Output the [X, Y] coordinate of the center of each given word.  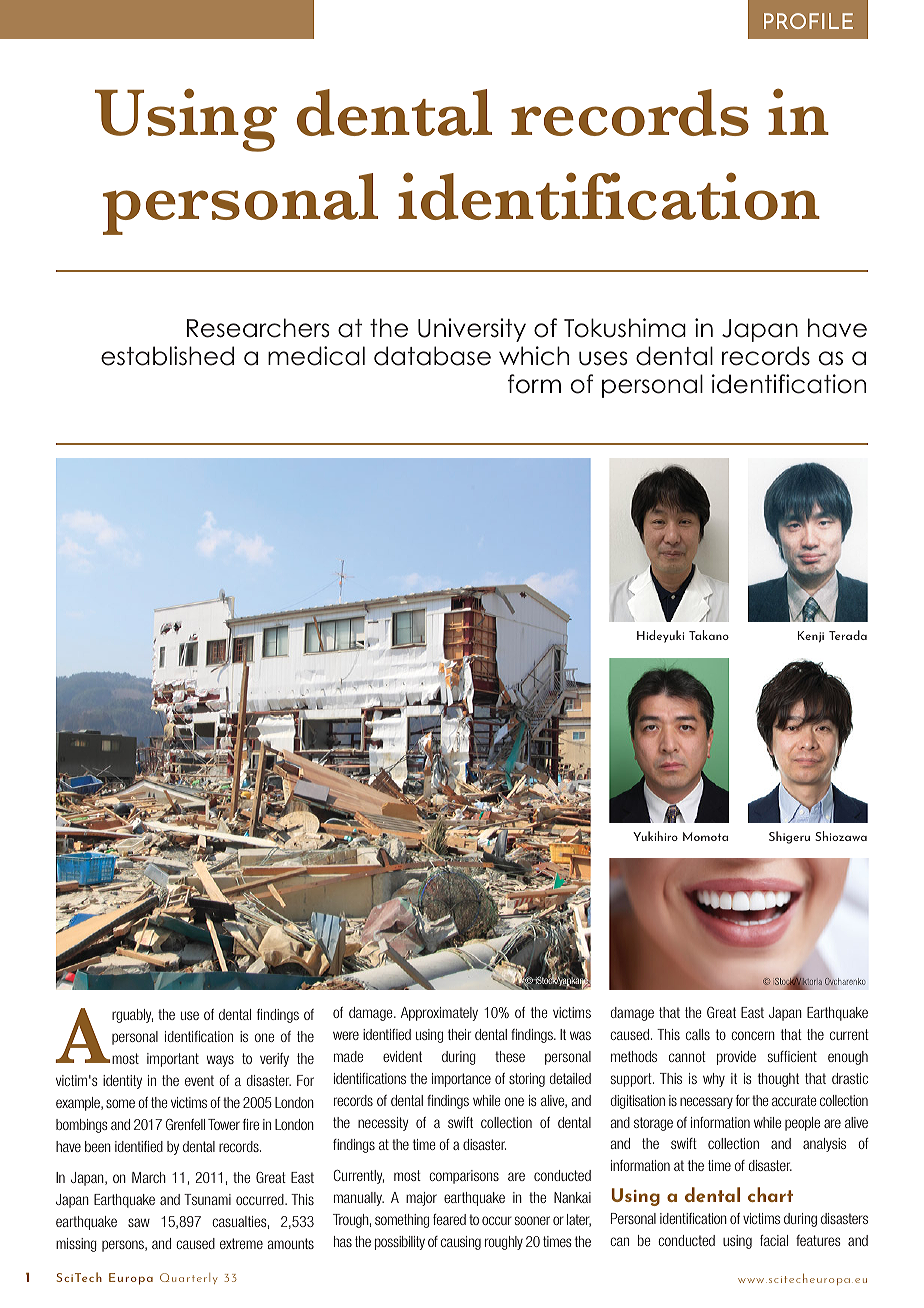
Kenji [811, 637]
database [432, 356]
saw [139, 1222]
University [472, 330]
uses [603, 358]
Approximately [439, 1014]
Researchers [258, 328]
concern [753, 1035]
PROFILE [808, 21]
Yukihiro [655, 836]
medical [316, 356]
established [167, 356]
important [173, 1060]
